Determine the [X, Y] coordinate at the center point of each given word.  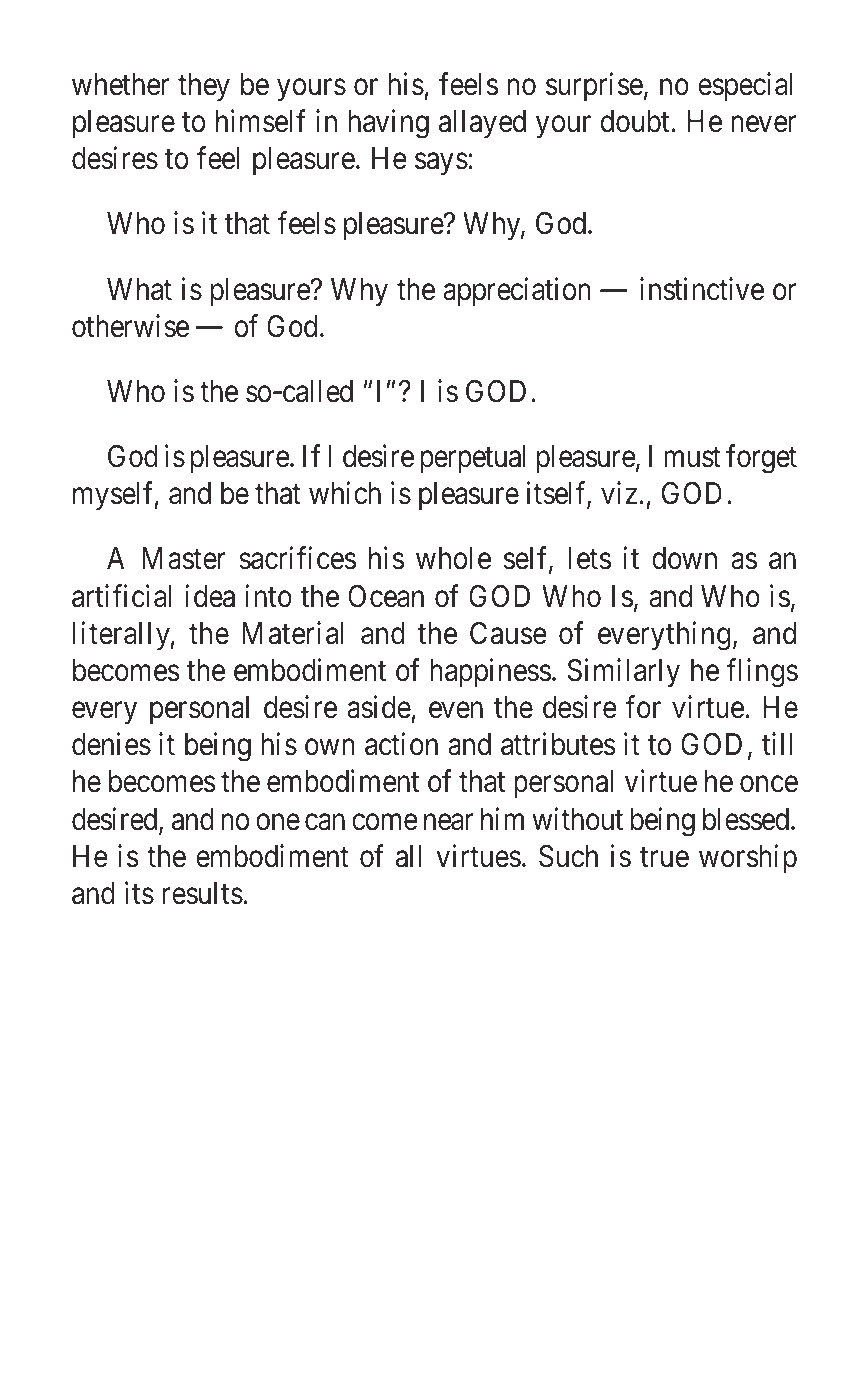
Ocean [386, 596]
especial [745, 87]
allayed [482, 124]
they [204, 87]
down [684, 558]
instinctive [702, 289]
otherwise [130, 326]
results [203, 893]
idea [210, 596]
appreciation [517, 291]
